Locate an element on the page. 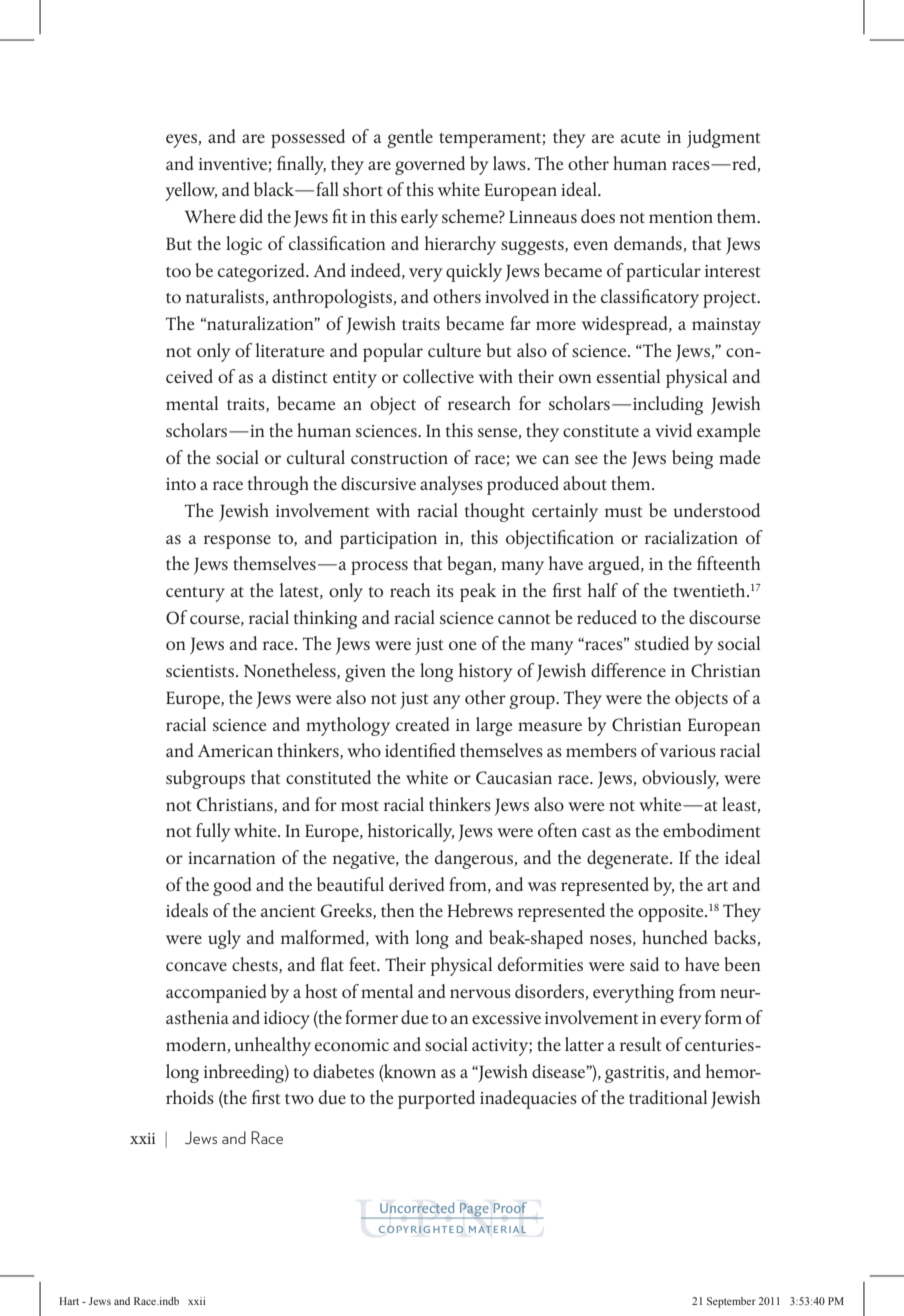 The width and height of the image is (904, 1316). yellow is located at coordinates (191, 191).
